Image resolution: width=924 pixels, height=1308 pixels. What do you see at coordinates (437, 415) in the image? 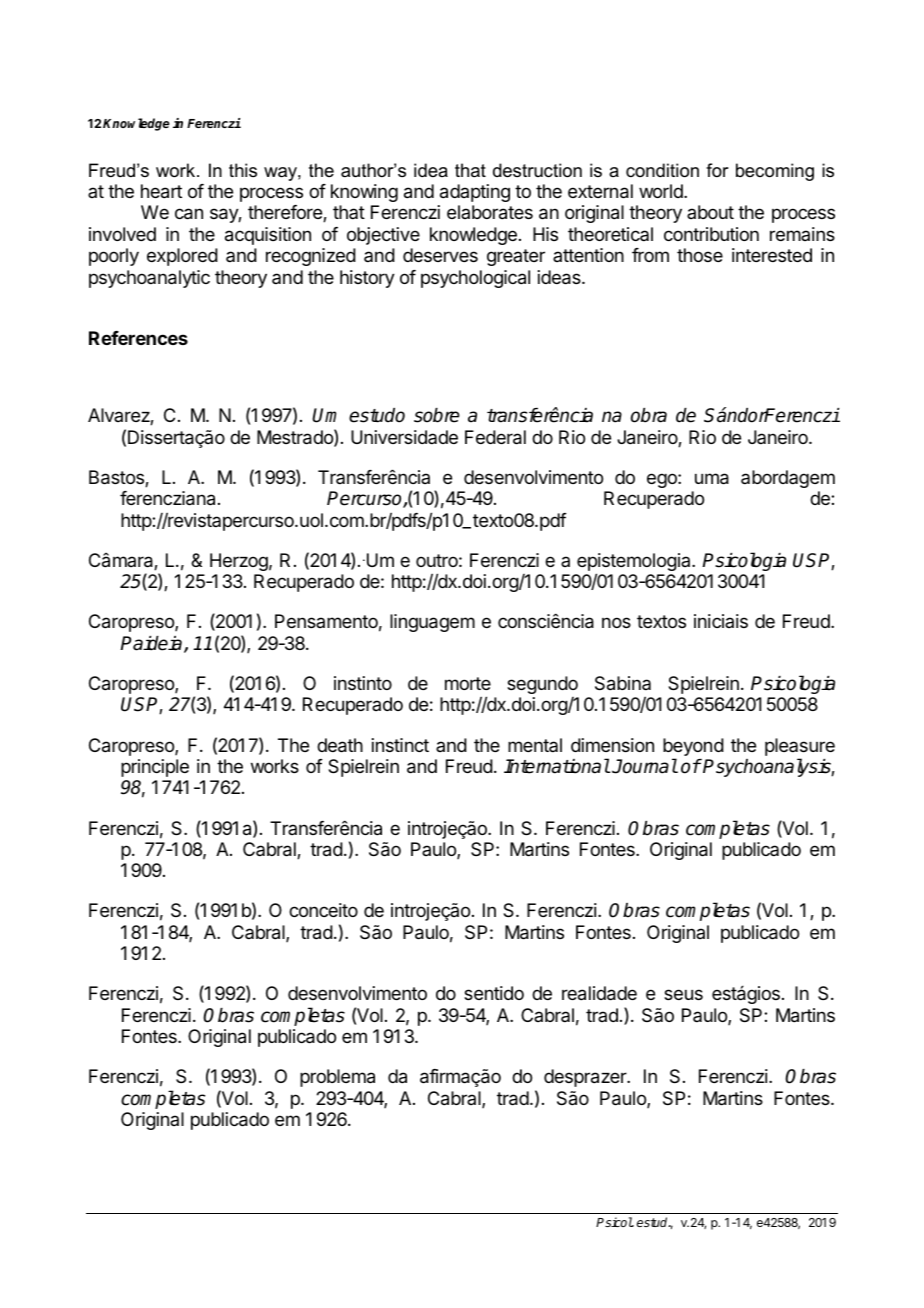
I see `sobre` at bounding box center [437, 415].
